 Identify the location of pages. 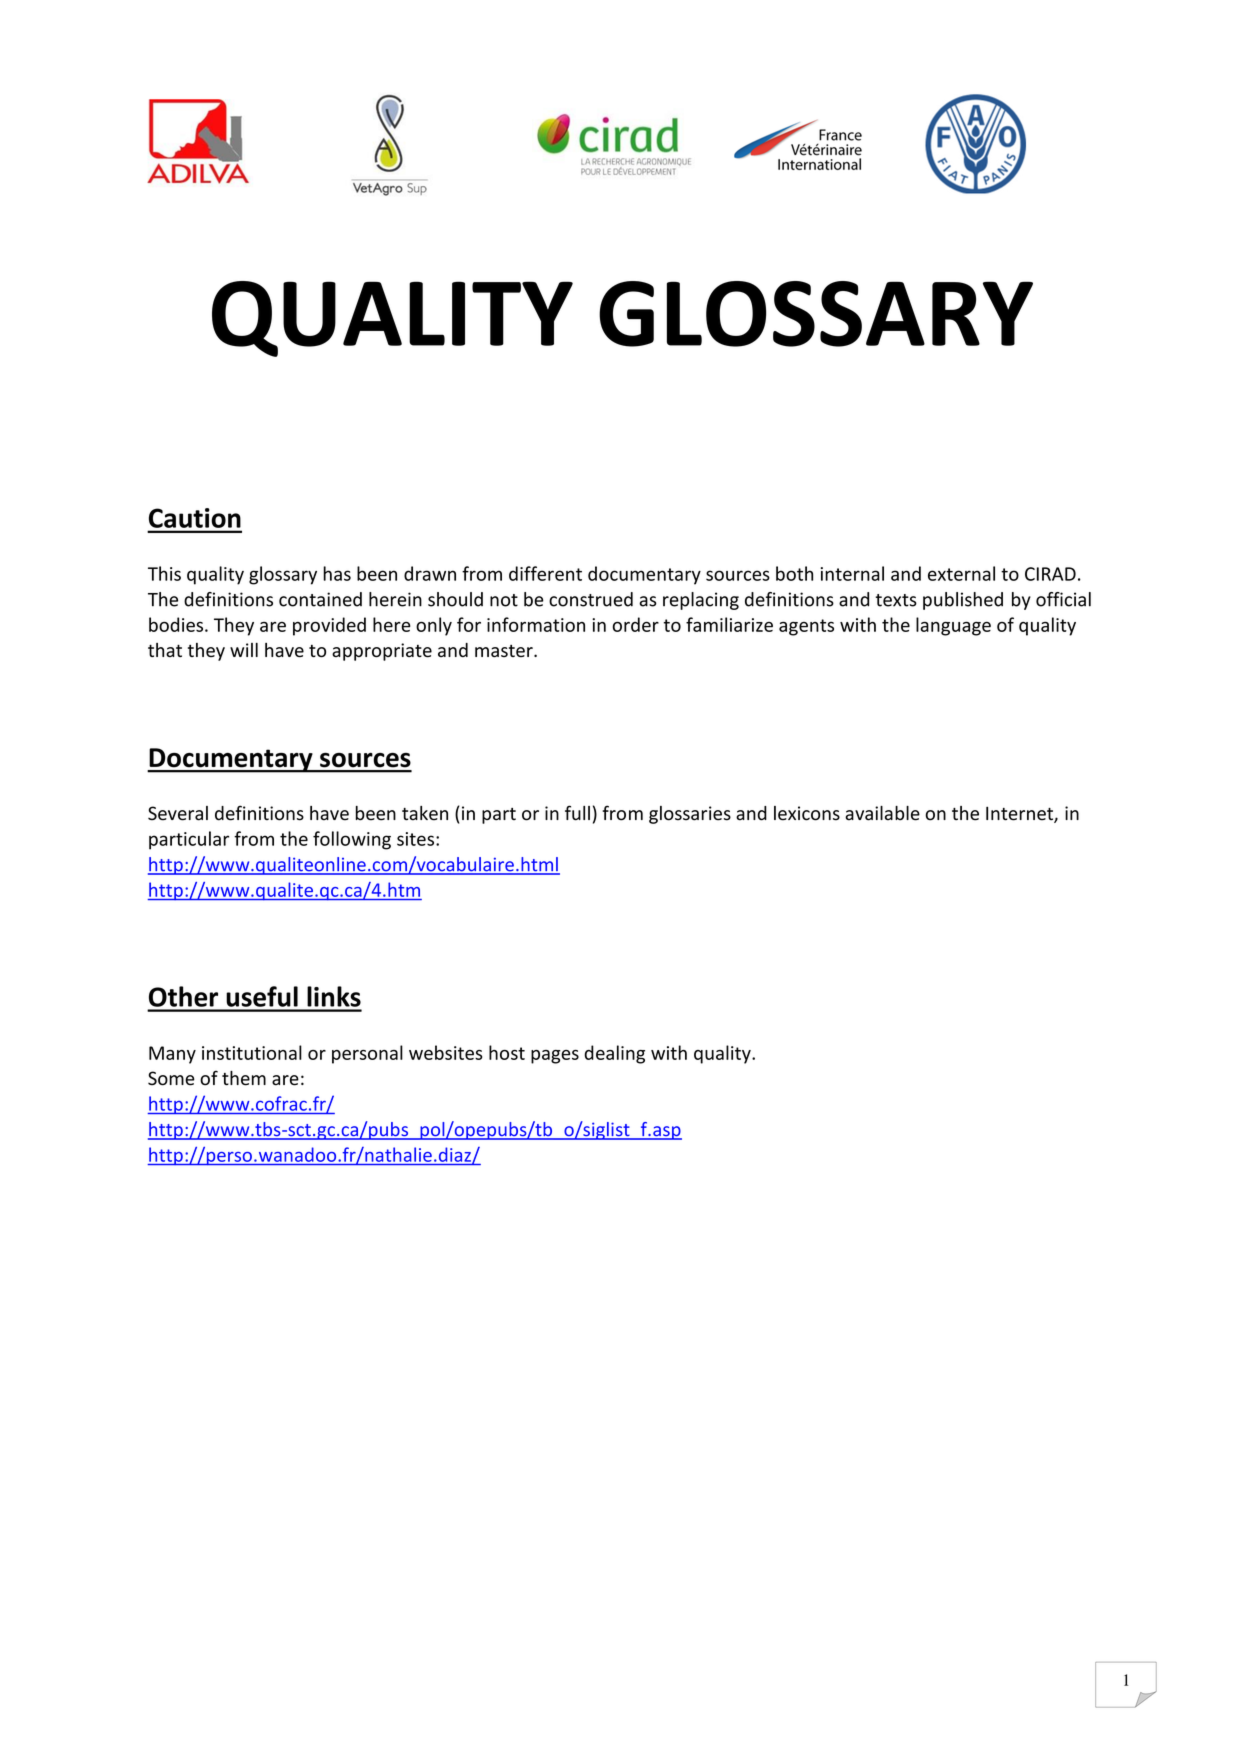
(555, 1057).
